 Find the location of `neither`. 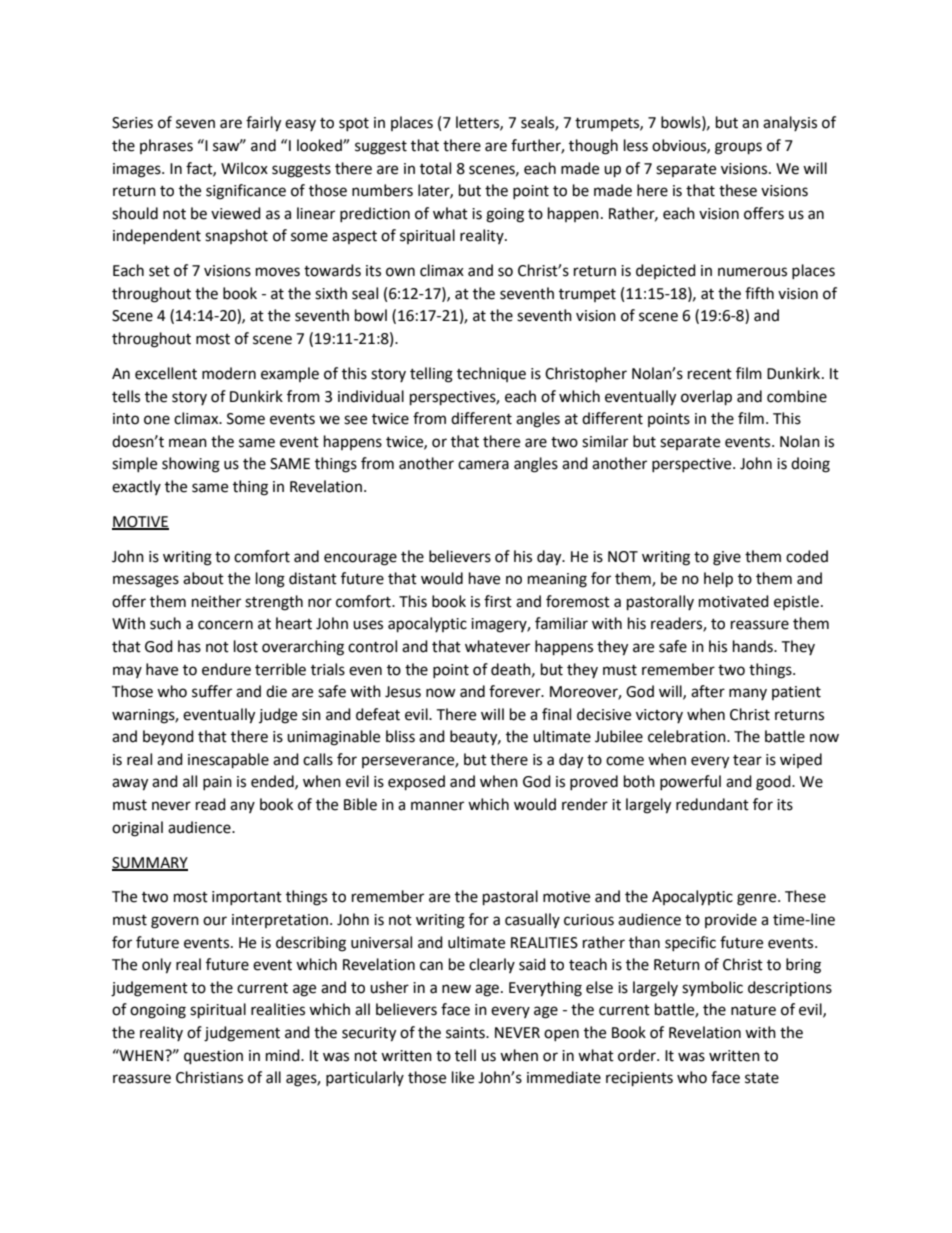

neither is located at coordinates (216, 601).
